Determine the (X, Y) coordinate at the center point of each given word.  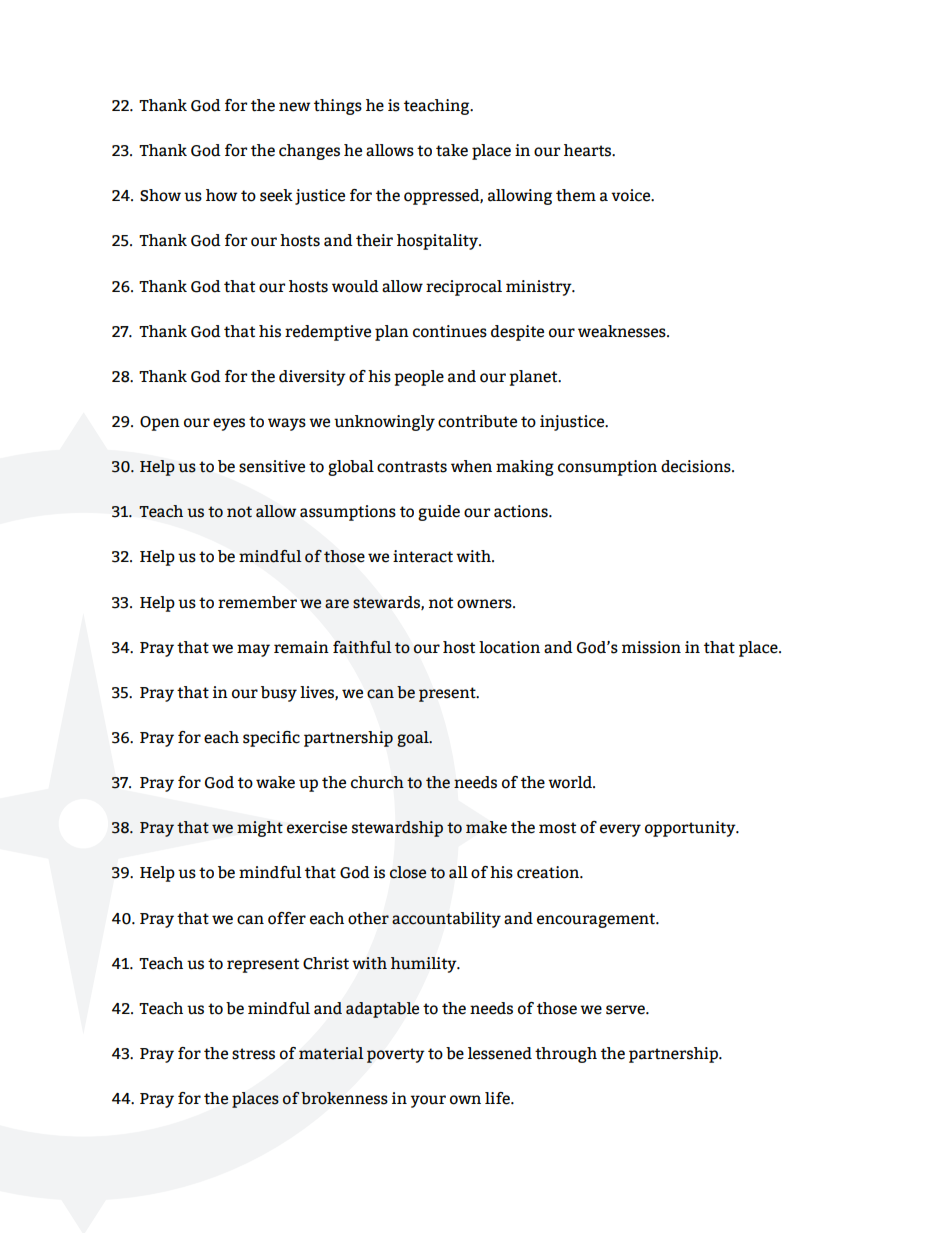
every (620, 830)
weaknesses (623, 331)
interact (423, 556)
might (260, 829)
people (419, 378)
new (295, 107)
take (452, 150)
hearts (589, 150)
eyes (229, 424)
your (428, 1101)
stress (253, 1054)
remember (257, 602)
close (408, 872)
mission (651, 647)
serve (626, 1010)
